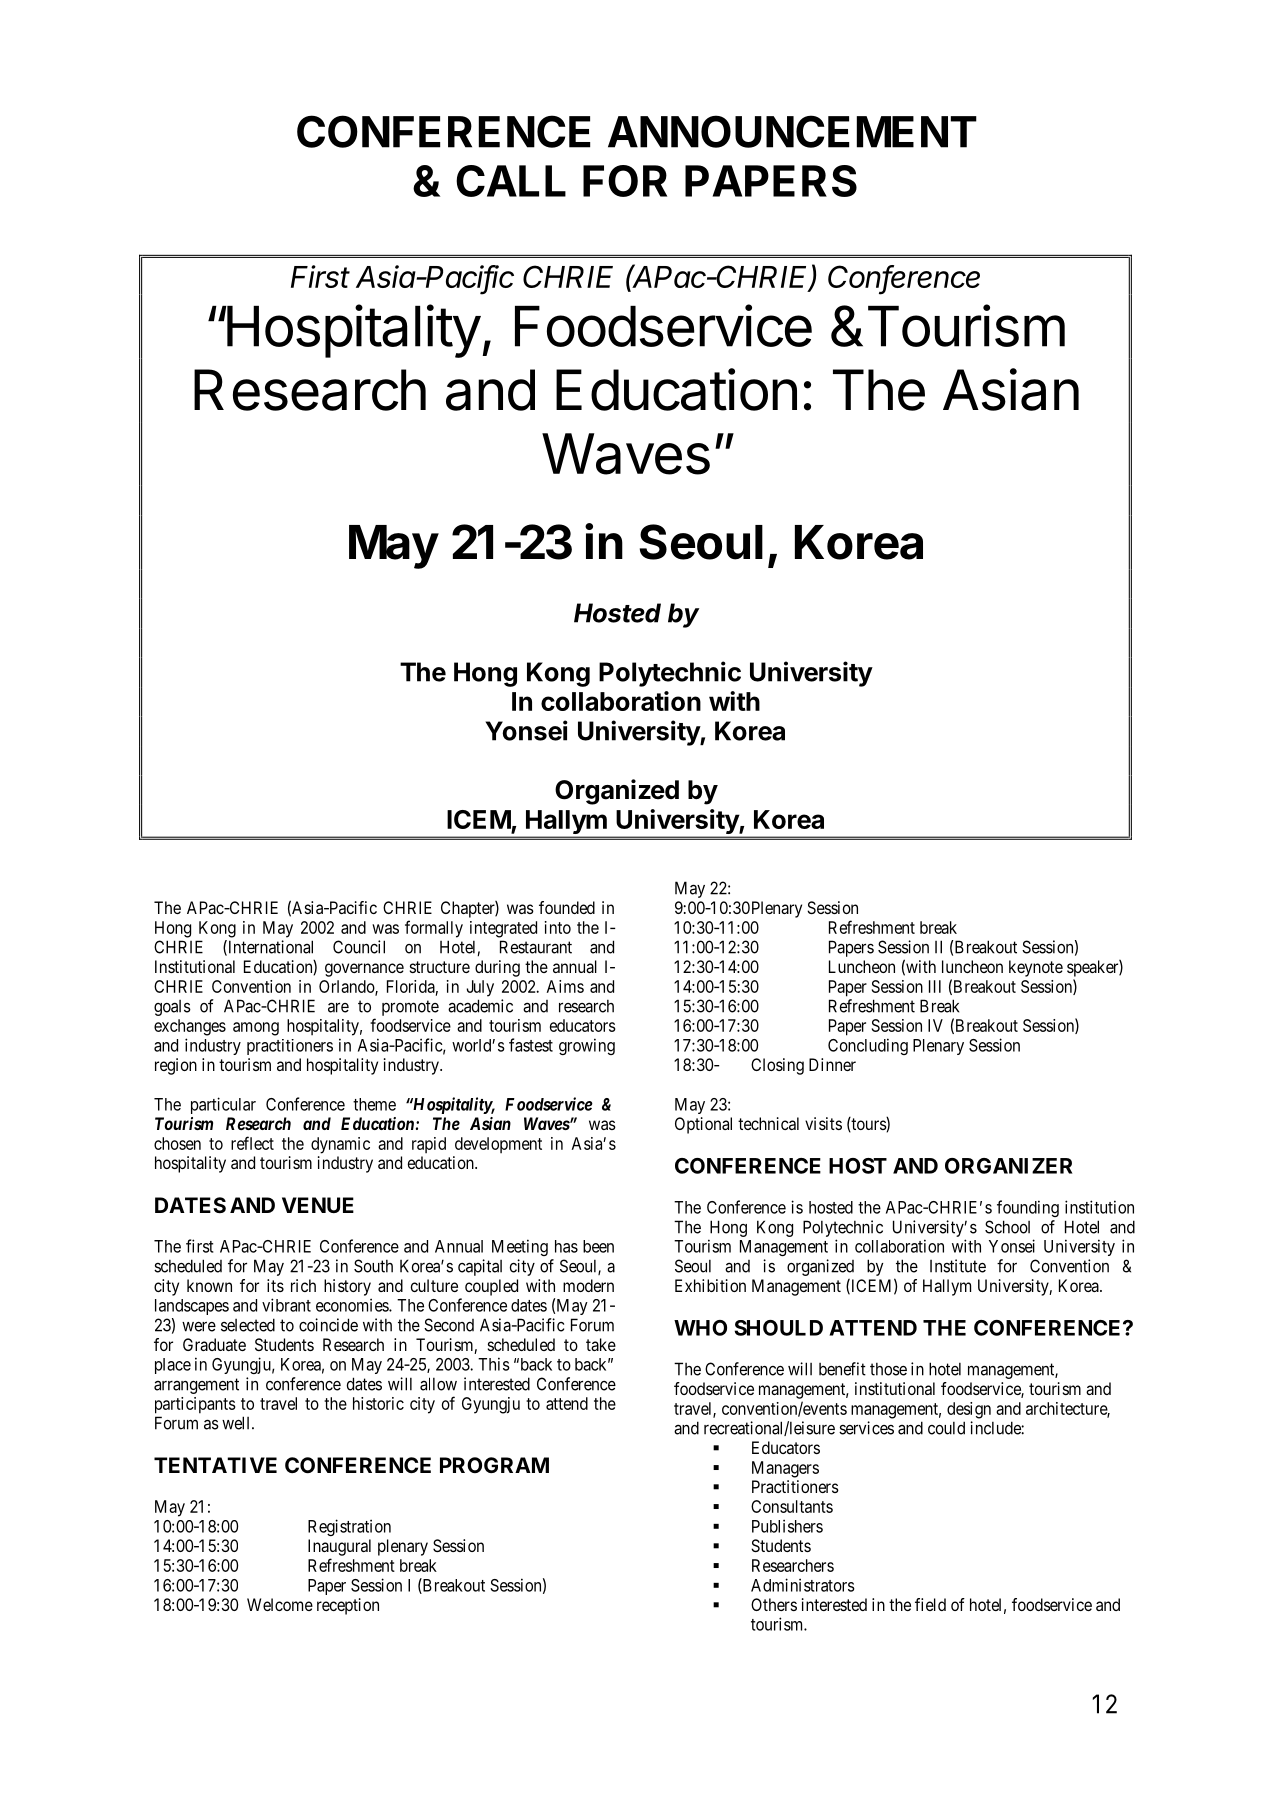 The width and height of the image is (1270, 1797). Describe the element at coordinates (935, 986) in the image. I see `III` at that location.
